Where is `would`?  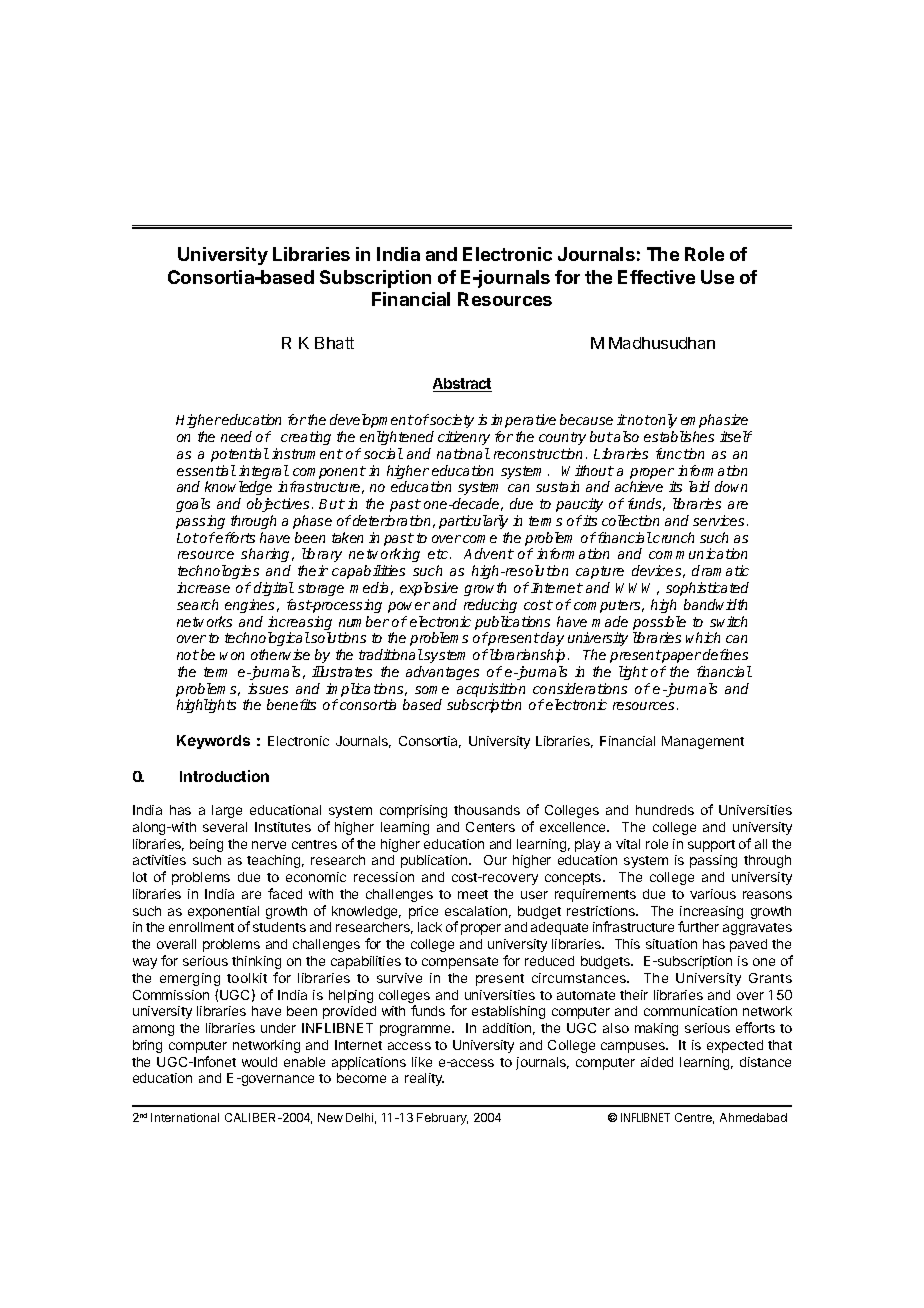 would is located at coordinates (259, 1062).
